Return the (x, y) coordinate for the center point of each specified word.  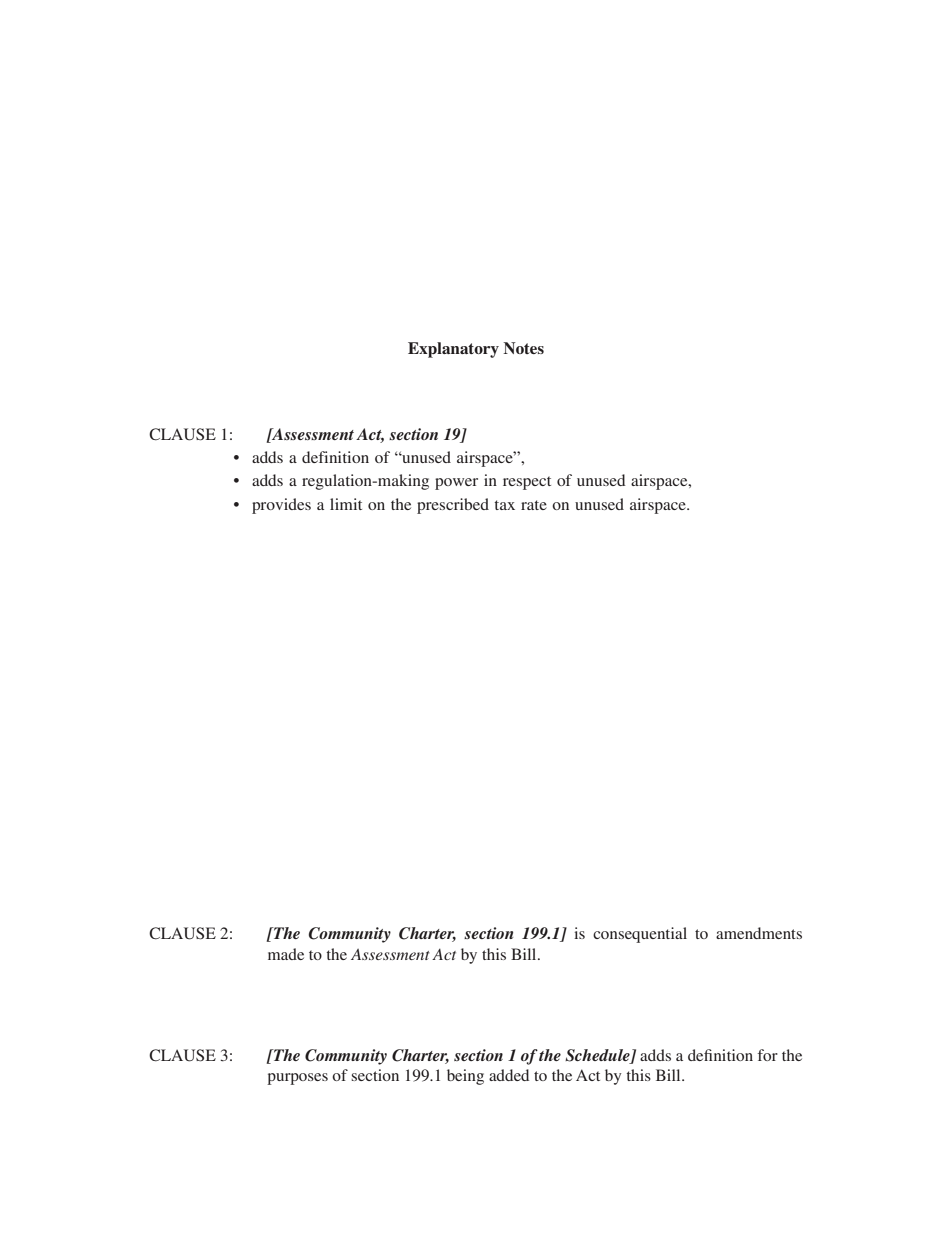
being (465, 1077)
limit (346, 504)
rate (534, 505)
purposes (297, 1079)
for (768, 1055)
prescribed (453, 506)
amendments (759, 933)
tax (504, 505)
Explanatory (453, 350)
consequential (640, 935)
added (509, 1075)
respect (527, 483)
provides (281, 506)
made (286, 954)
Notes (523, 348)
